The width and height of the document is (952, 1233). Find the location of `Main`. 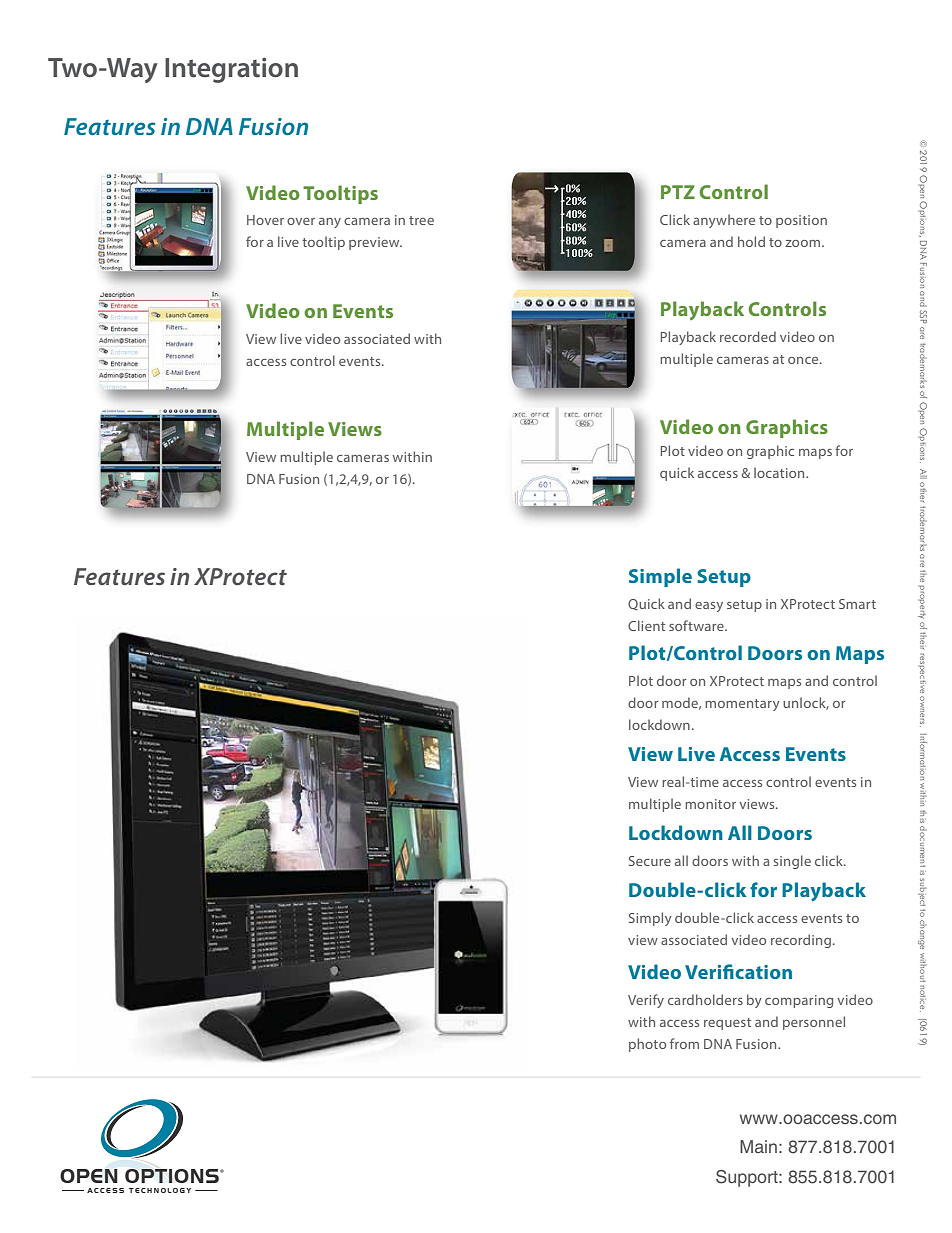

Main is located at coordinates (758, 1146).
